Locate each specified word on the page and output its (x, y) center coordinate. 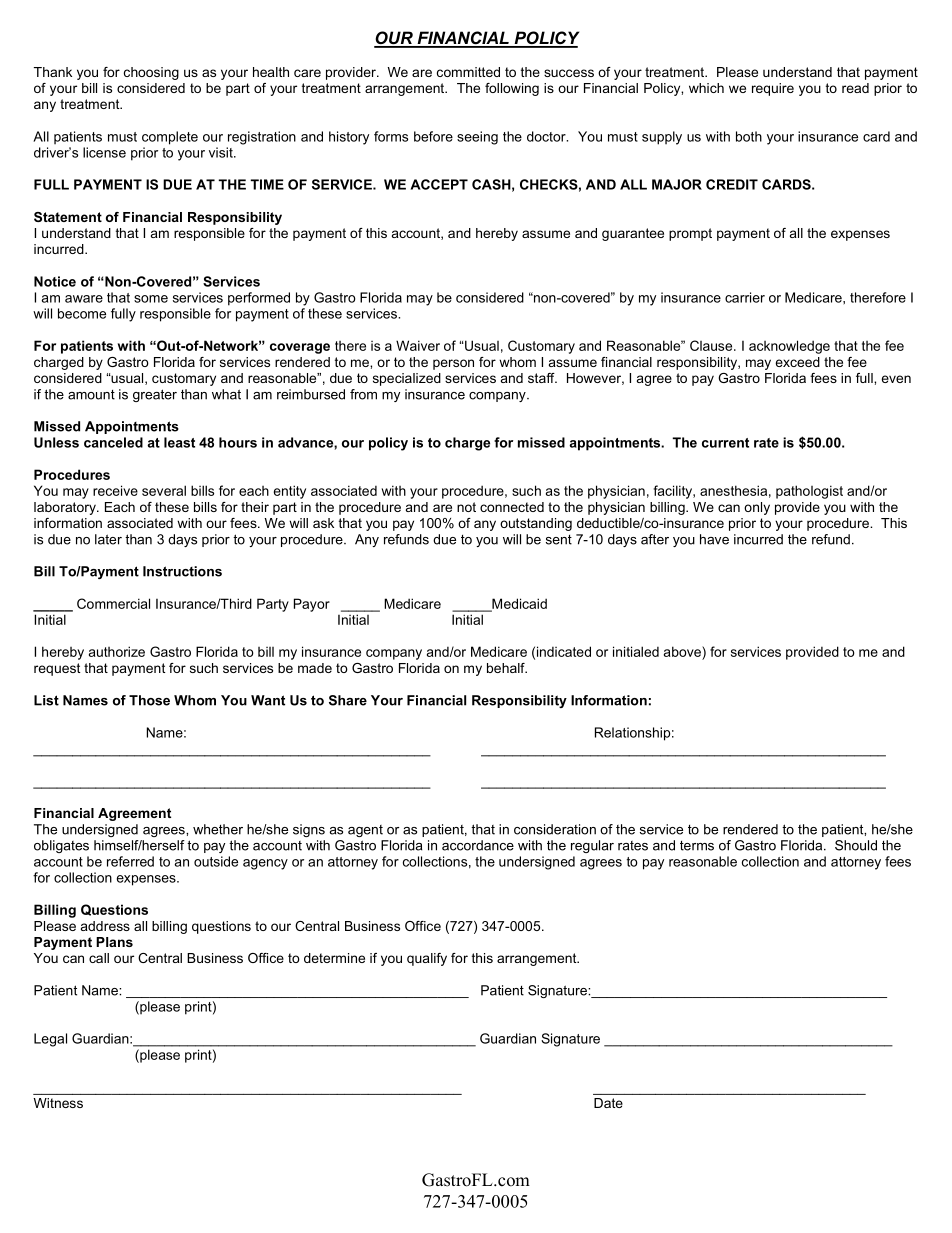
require (773, 89)
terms (697, 846)
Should (856, 845)
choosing (151, 73)
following (512, 89)
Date (608, 1103)
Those (149, 700)
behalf (507, 668)
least (179, 442)
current (725, 443)
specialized (407, 379)
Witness (58, 1103)
